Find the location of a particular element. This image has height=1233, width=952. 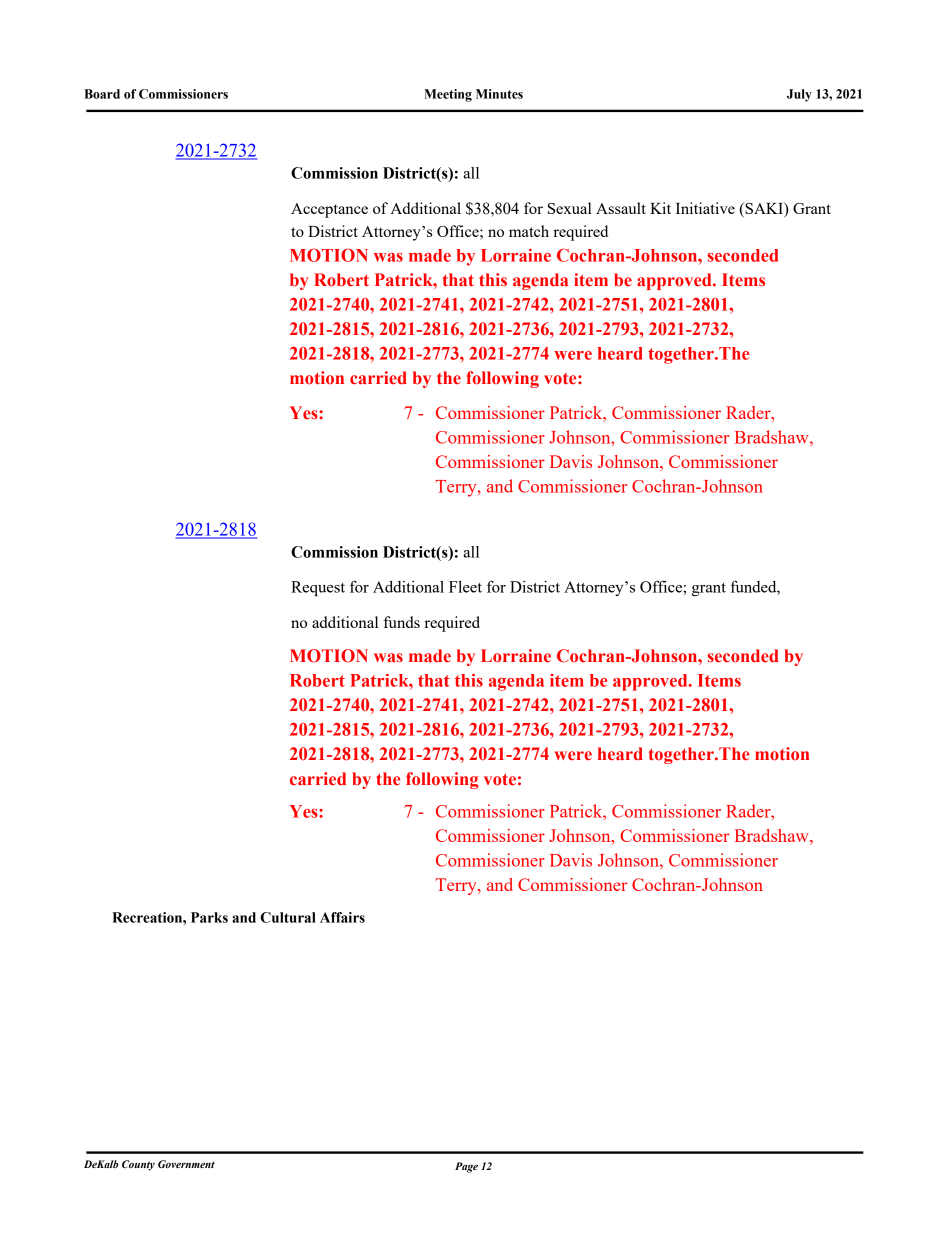

Fleet is located at coordinates (465, 587).
